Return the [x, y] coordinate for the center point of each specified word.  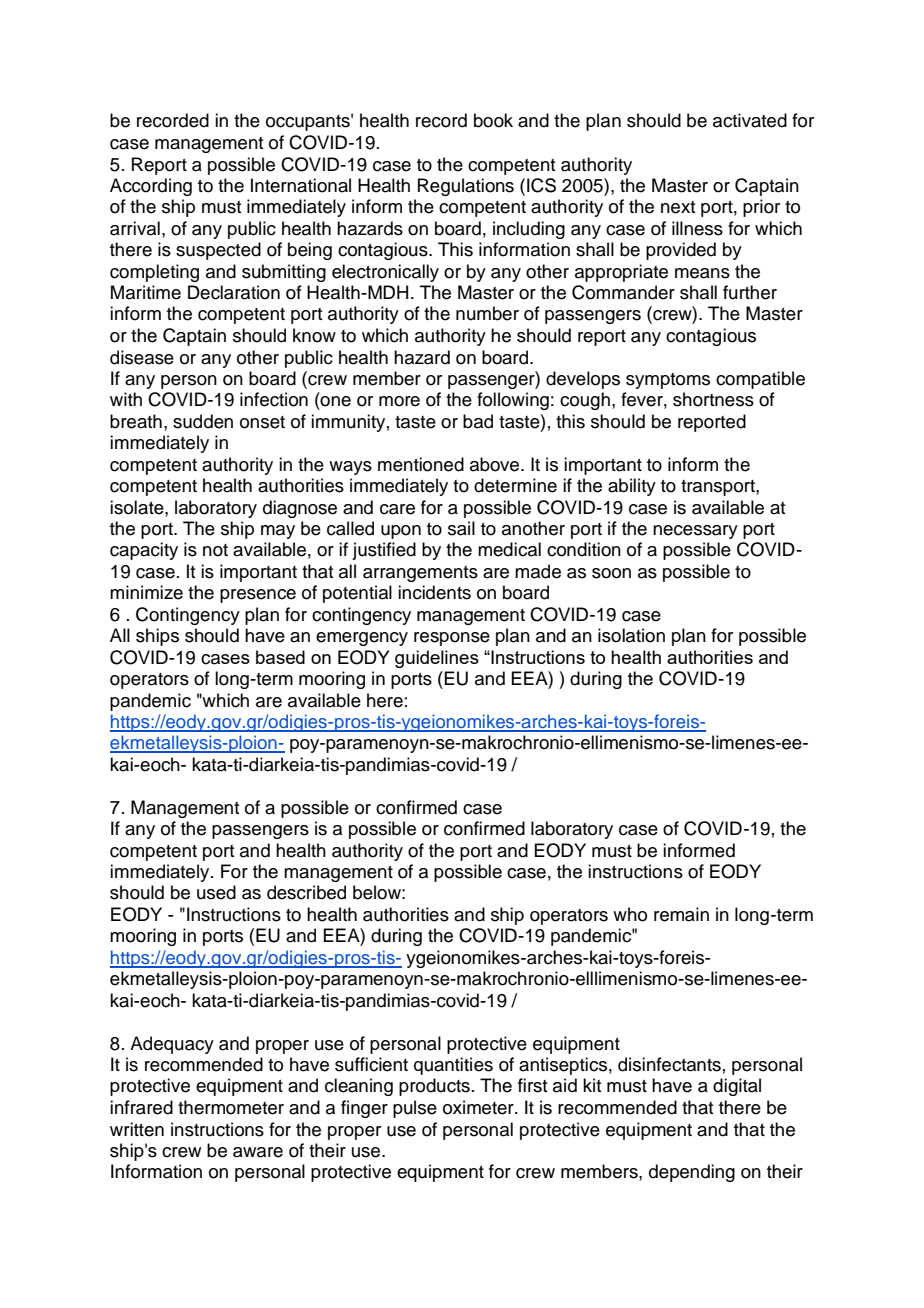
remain [681, 914]
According [151, 187]
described [306, 892]
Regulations [466, 187]
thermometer [231, 1107]
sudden [203, 421]
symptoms [668, 381]
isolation [631, 635]
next [678, 207]
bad [478, 421]
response [452, 639]
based [280, 657]
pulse [415, 1109]
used [216, 892]
